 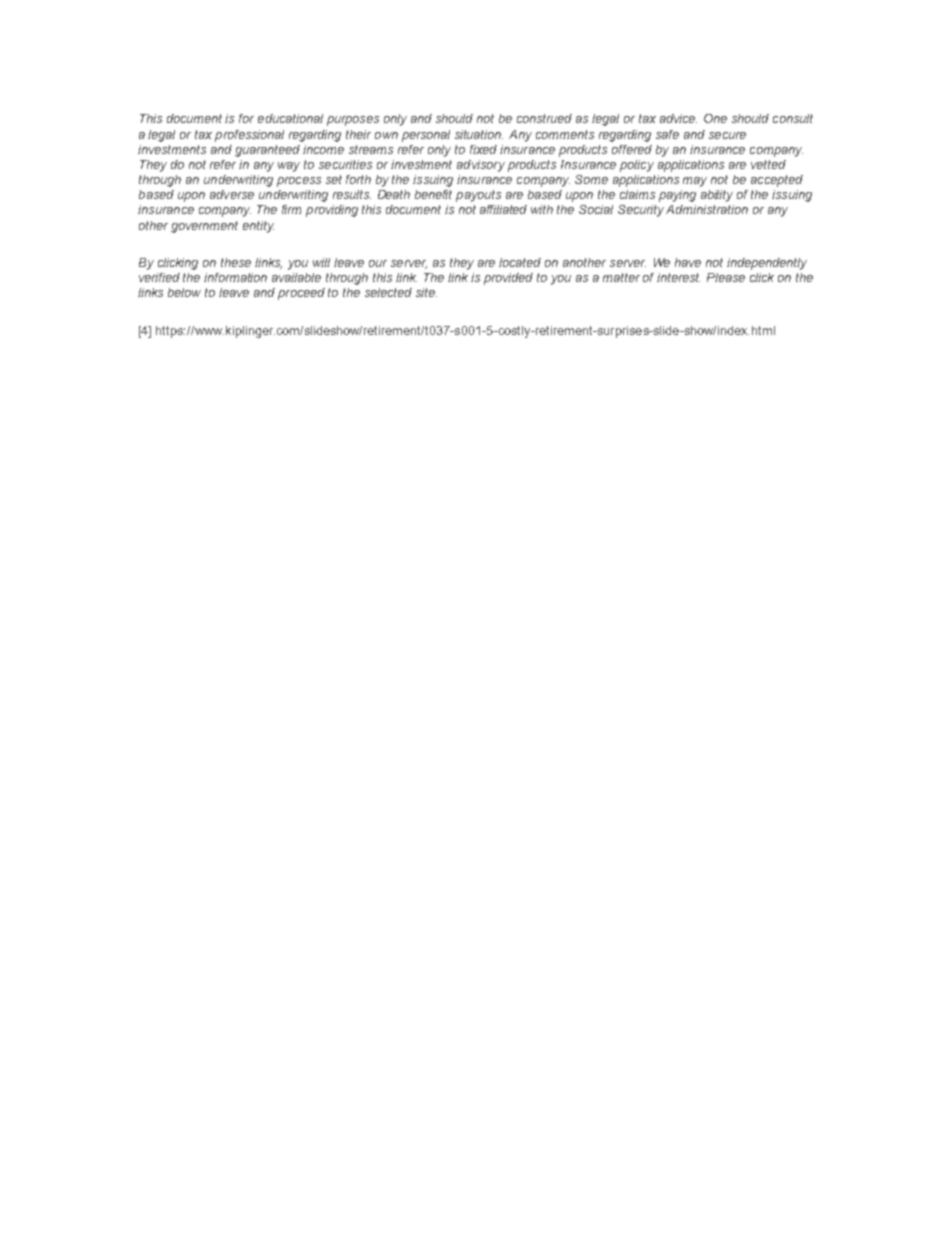 I want to click on site, so click(x=426, y=292).
